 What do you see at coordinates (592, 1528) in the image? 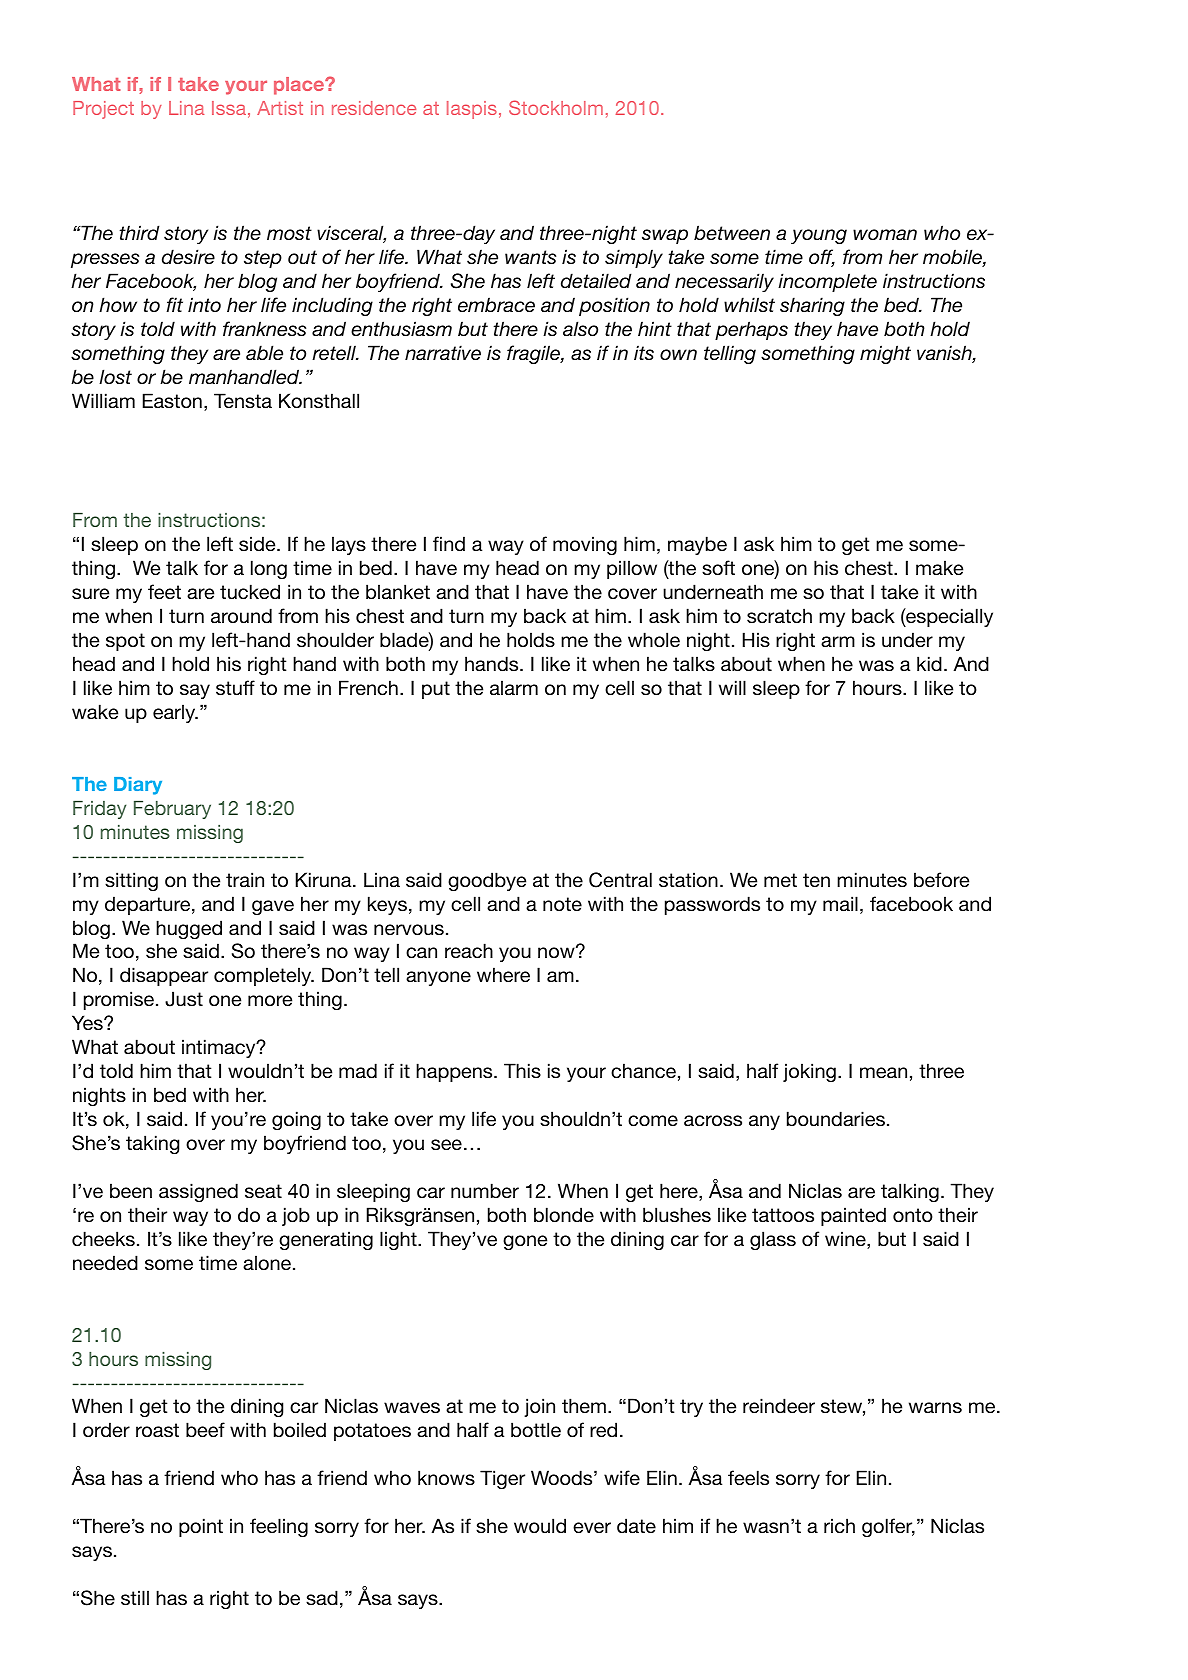
I see `ever` at bounding box center [592, 1528].
